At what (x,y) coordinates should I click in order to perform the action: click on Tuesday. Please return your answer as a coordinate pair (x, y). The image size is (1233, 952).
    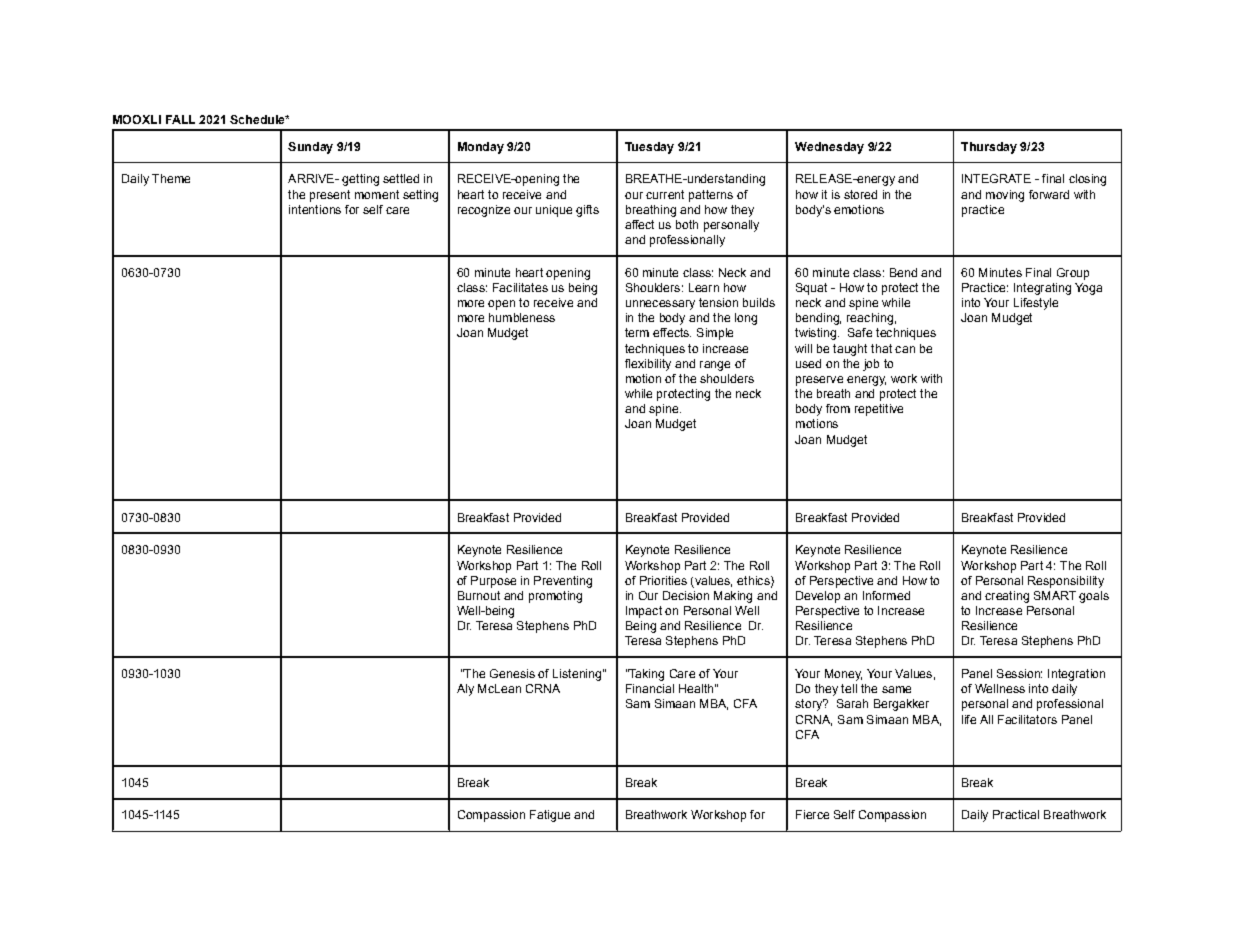
    Looking at the image, I should click on (649, 148).
